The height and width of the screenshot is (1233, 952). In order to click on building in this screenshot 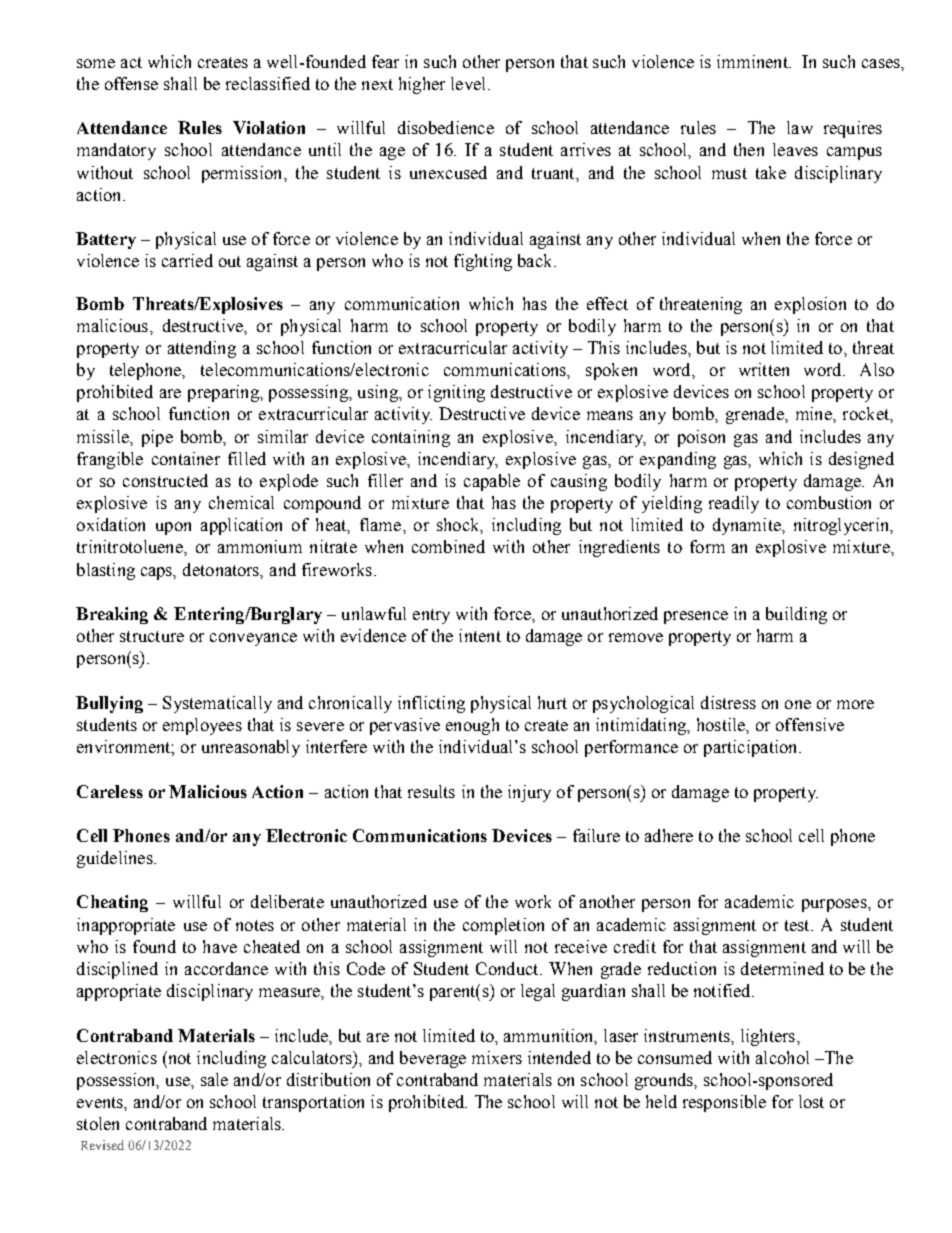, I will do `click(796, 615)`.
